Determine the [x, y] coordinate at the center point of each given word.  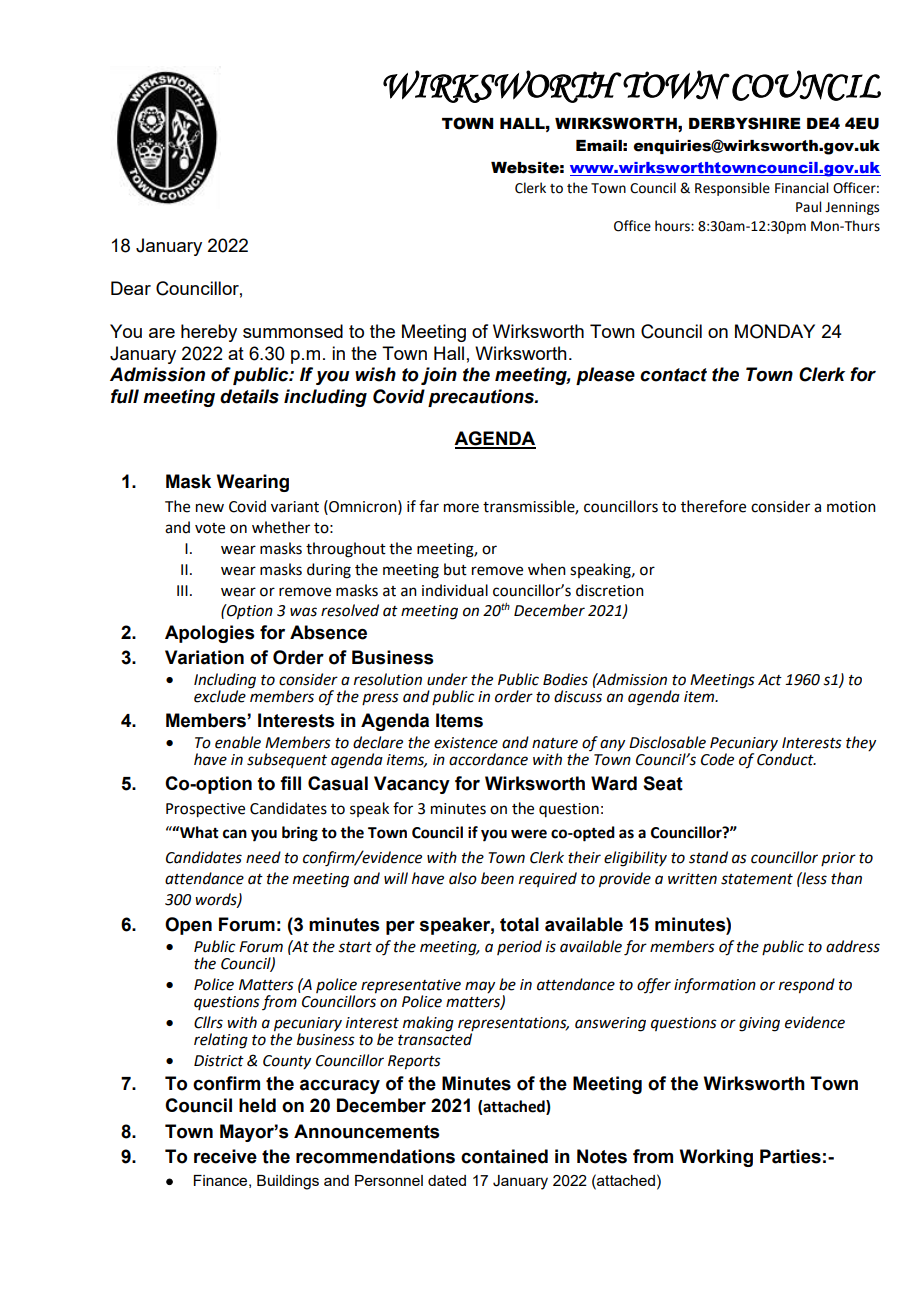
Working [716, 1158]
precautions [482, 398]
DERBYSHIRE [745, 123]
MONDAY [775, 331]
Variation [204, 657]
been [497, 878]
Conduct [786, 759]
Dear [131, 288]
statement [757, 879]
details [249, 396]
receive [225, 1156]
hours [673, 226]
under [447, 679]
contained [504, 1156]
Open [188, 926]
